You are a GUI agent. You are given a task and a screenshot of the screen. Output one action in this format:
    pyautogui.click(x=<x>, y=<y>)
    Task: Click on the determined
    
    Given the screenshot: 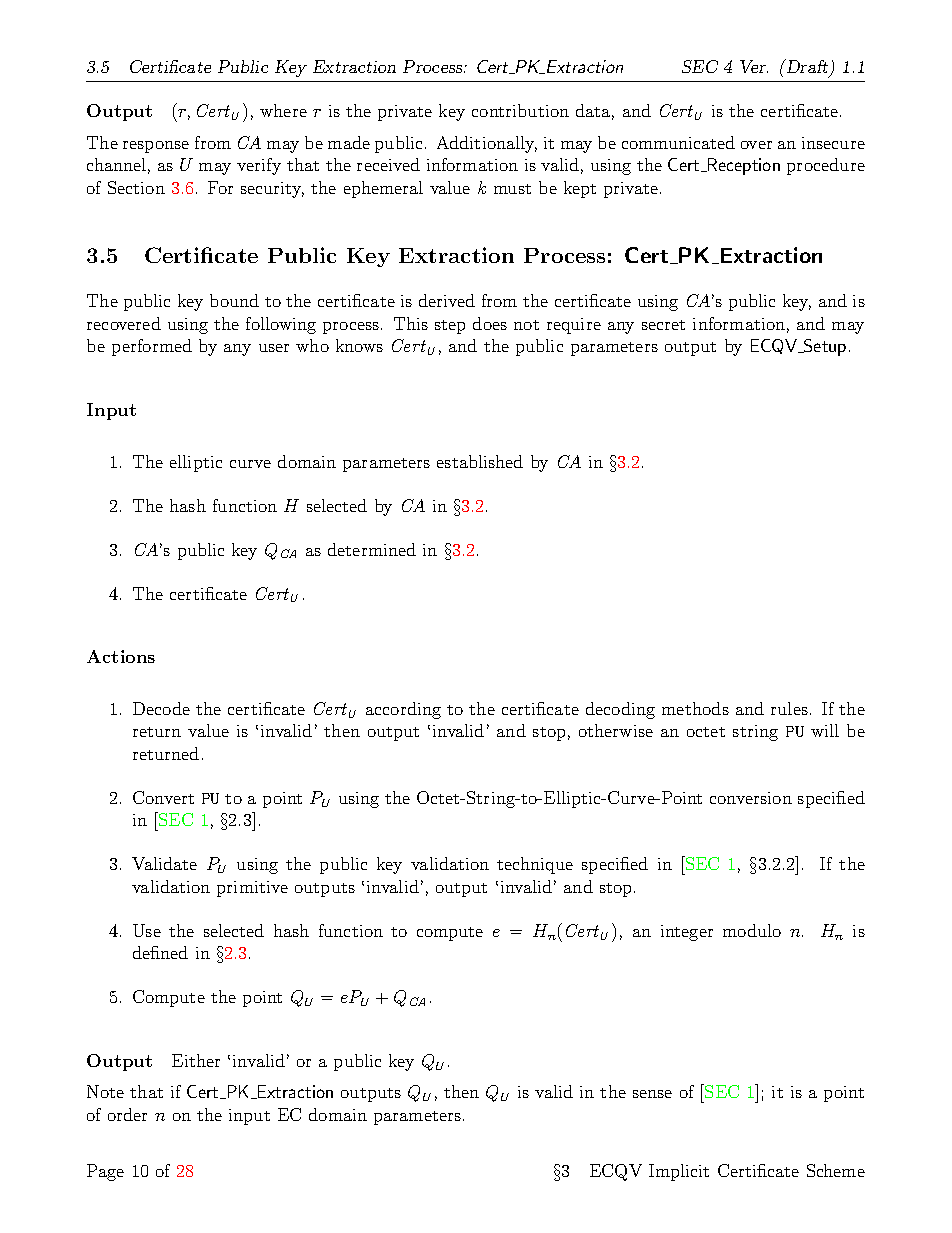 What is the action you would take?
    pyautogui.click(x=372, y=549)
